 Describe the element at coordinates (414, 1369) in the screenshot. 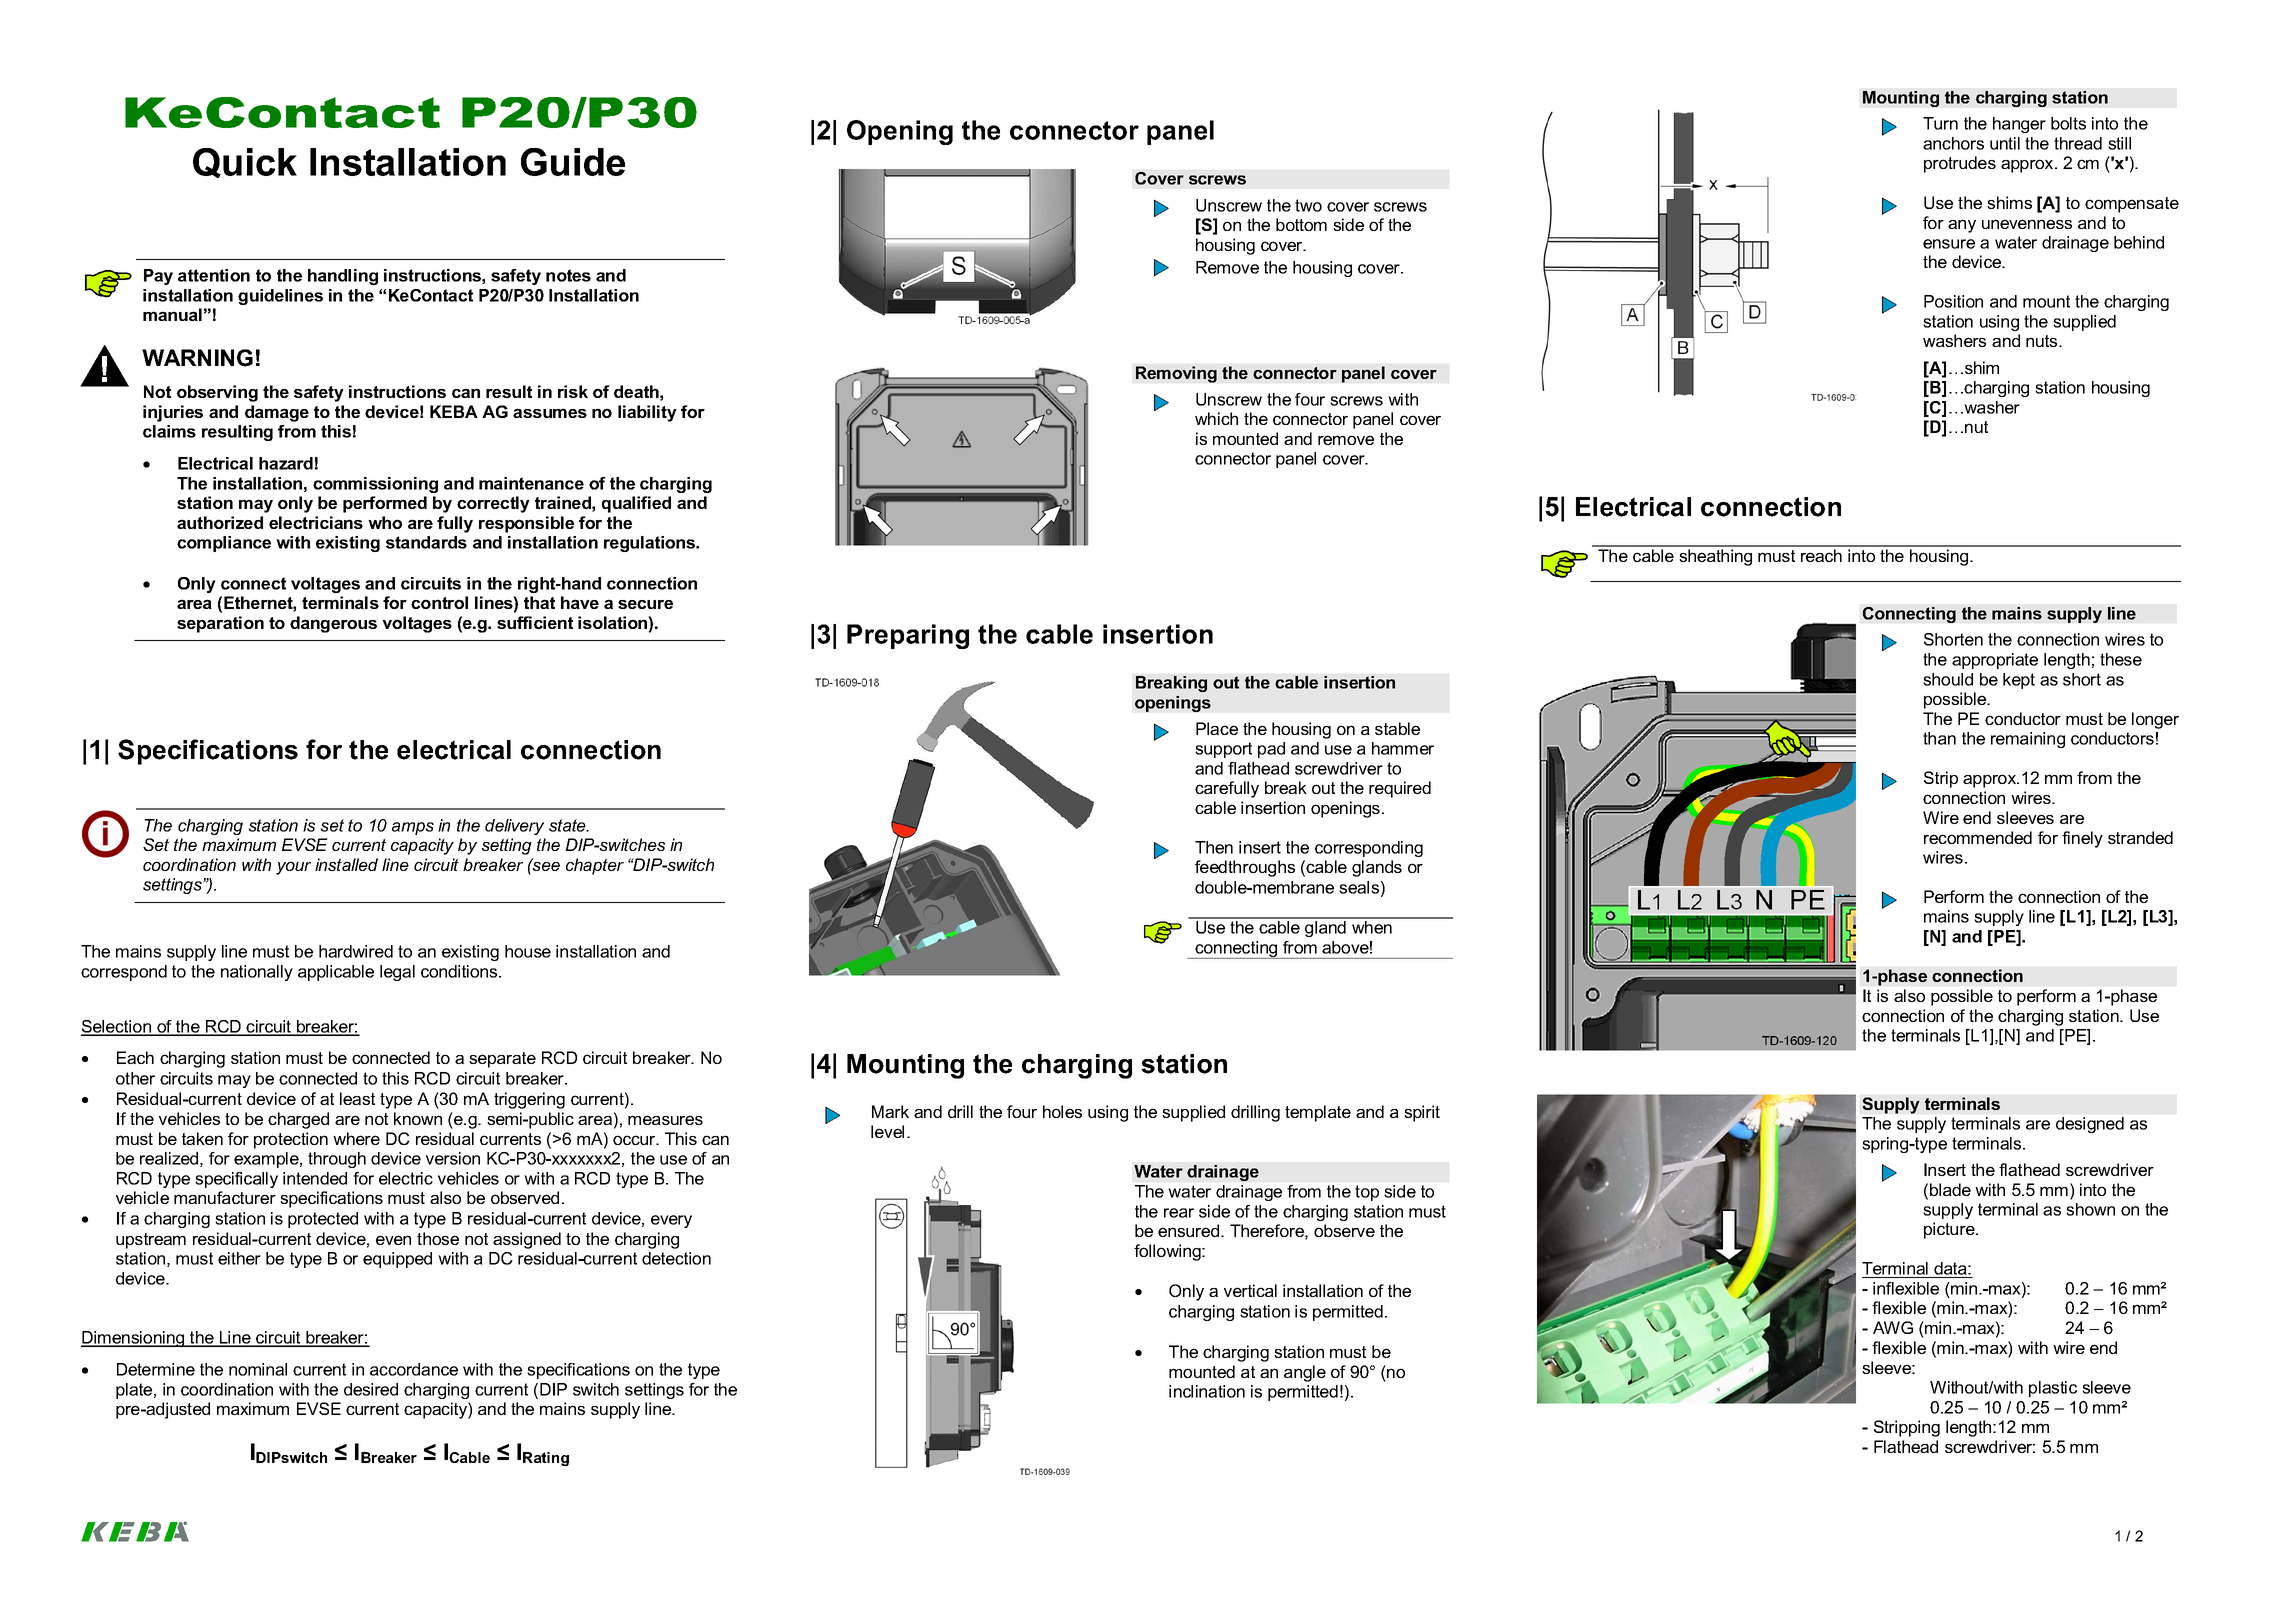

I see `accordance` at that location.
